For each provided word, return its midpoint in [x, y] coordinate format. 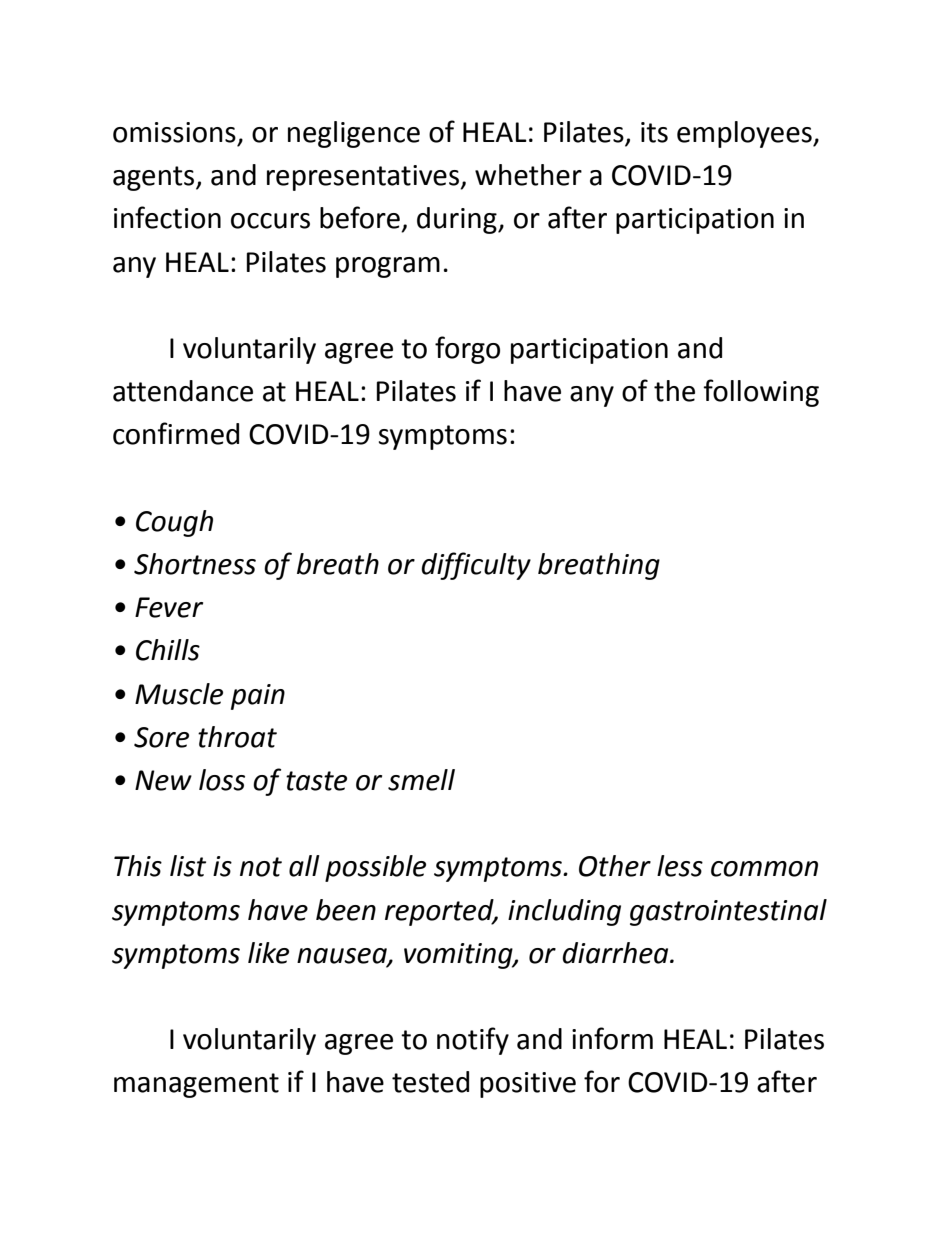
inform [612, 1038]
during [458, 220]
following [761, 393]
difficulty [476, 566]
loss [222, 780]
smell [421, 780]
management [196, 1085]
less [680, 866]
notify [473, 1041]
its [654, 132]
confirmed [176, 433]
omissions [174, 132]
